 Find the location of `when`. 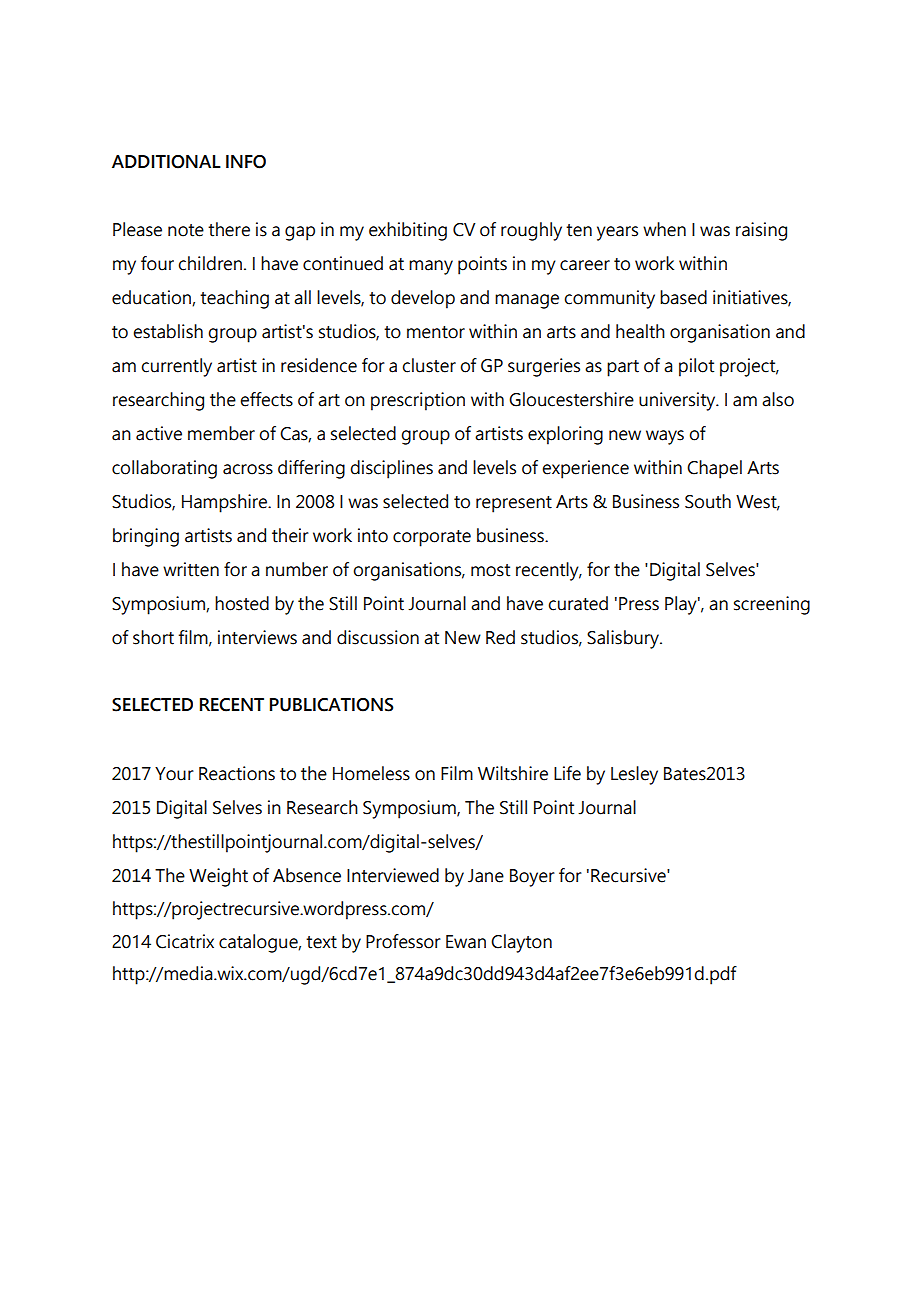

when is located at coordinates (664, 229).
